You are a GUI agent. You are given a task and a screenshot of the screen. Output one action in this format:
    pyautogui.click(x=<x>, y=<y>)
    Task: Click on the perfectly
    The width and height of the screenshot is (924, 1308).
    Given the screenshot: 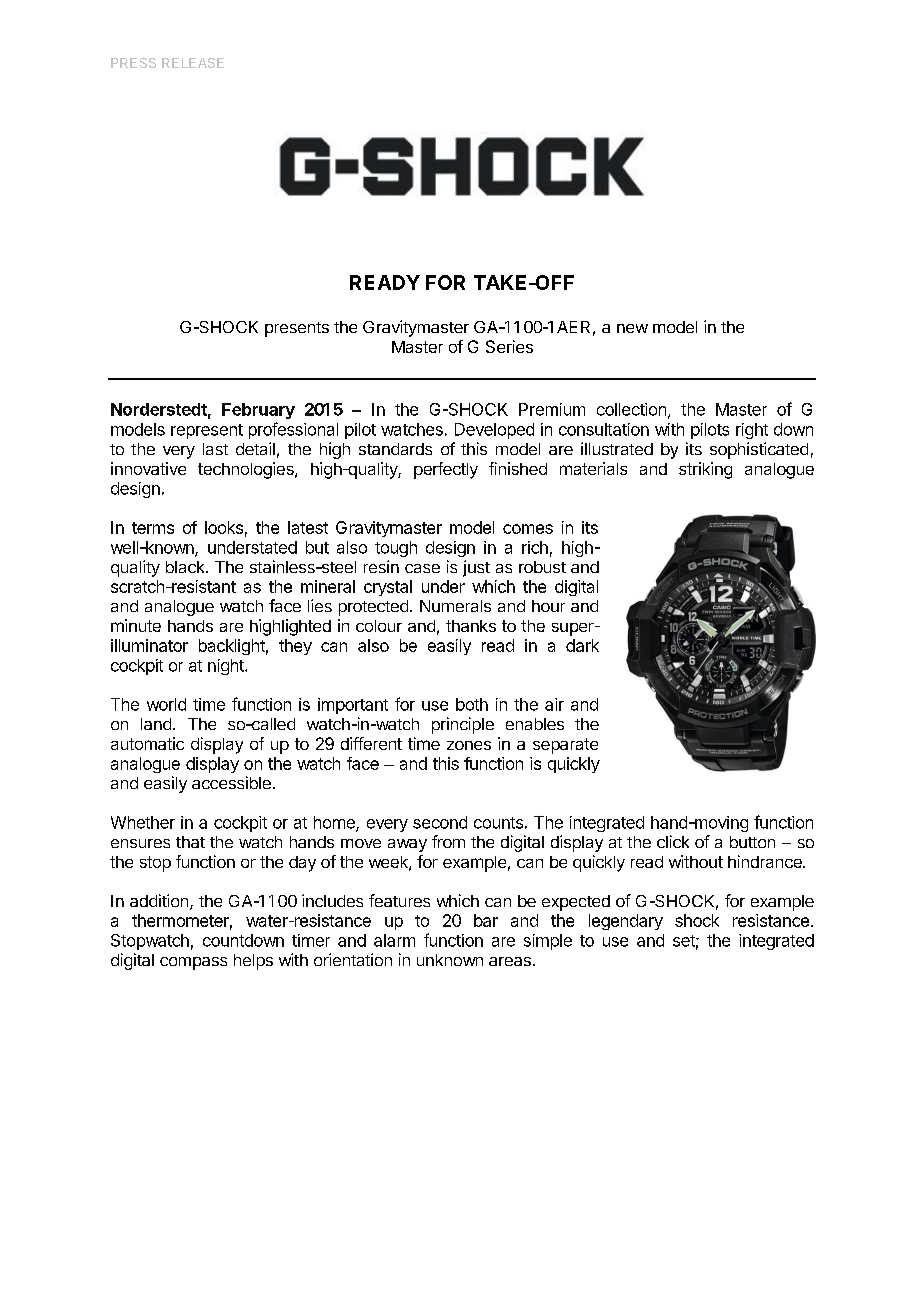 What is the action you would take?
    pyautogui.click(x=446, y=470)
